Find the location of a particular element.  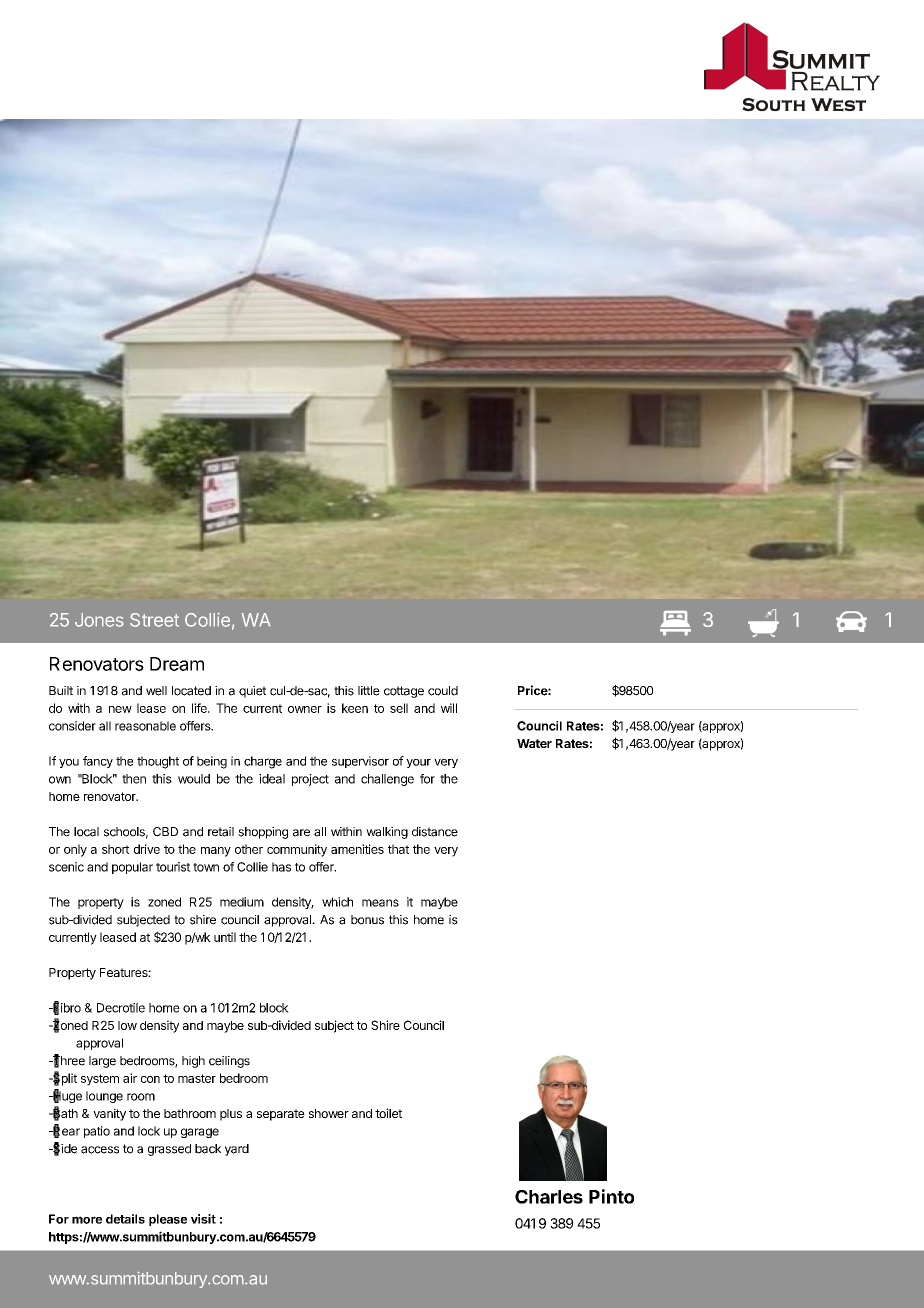

visit is located at coordinates (203, 1219).
